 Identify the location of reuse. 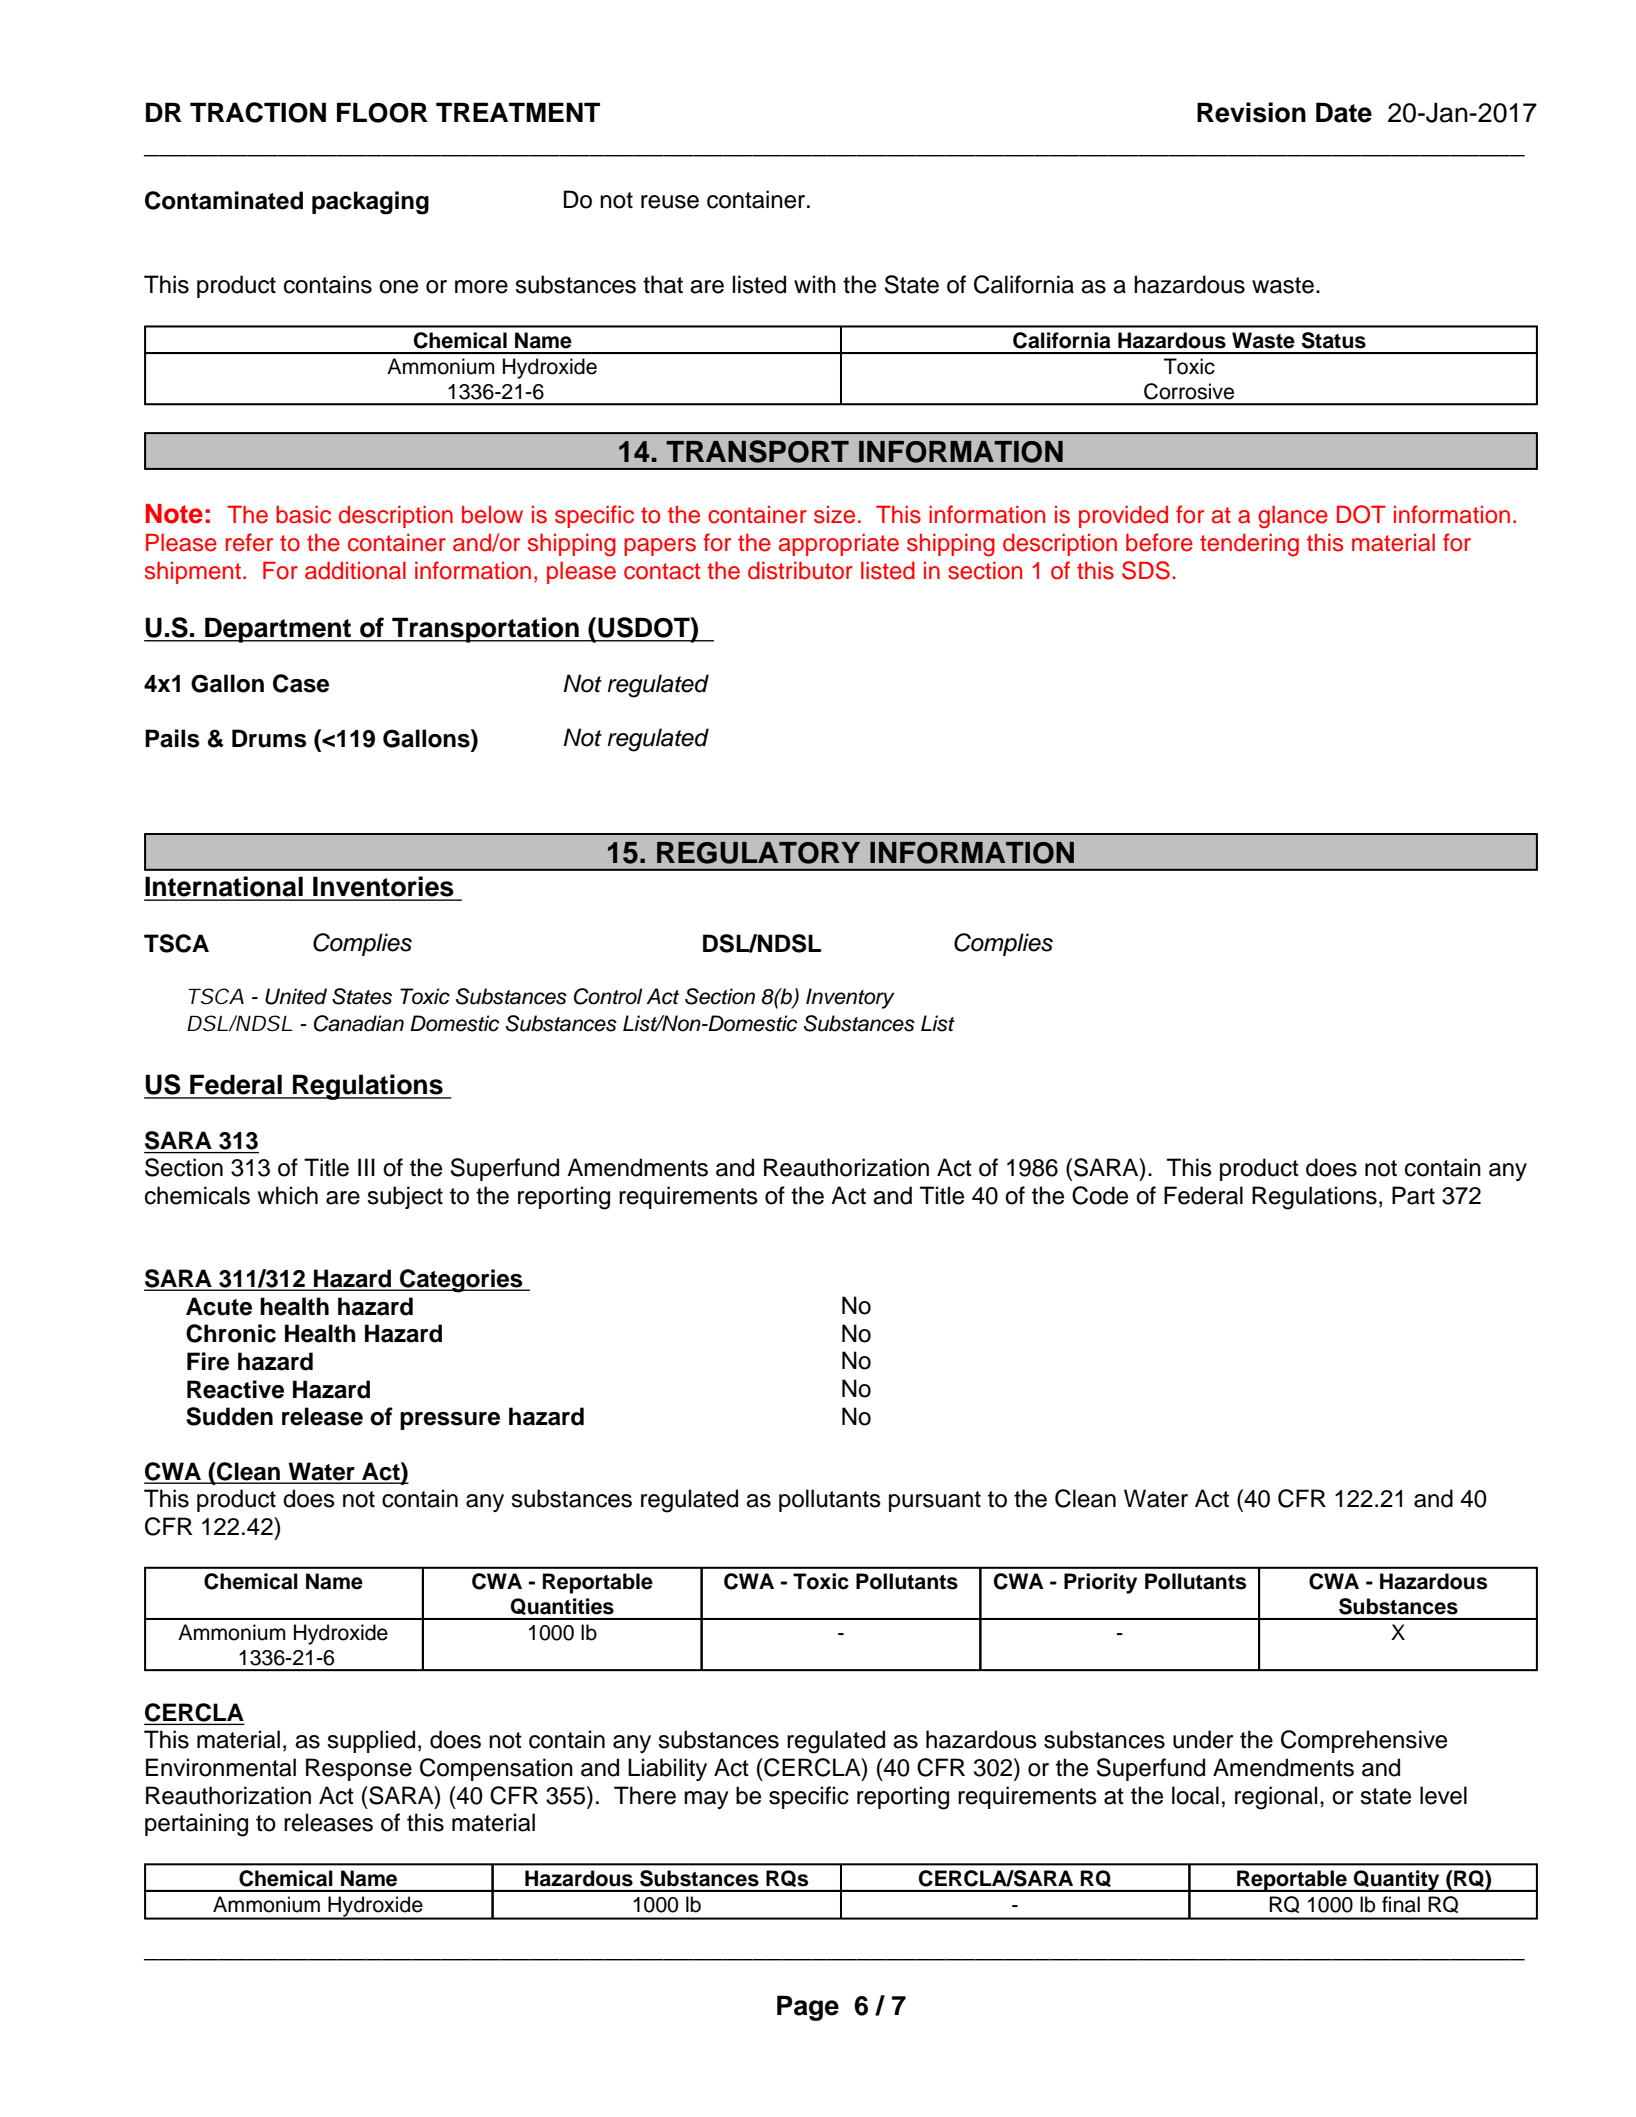
(670, 202).
